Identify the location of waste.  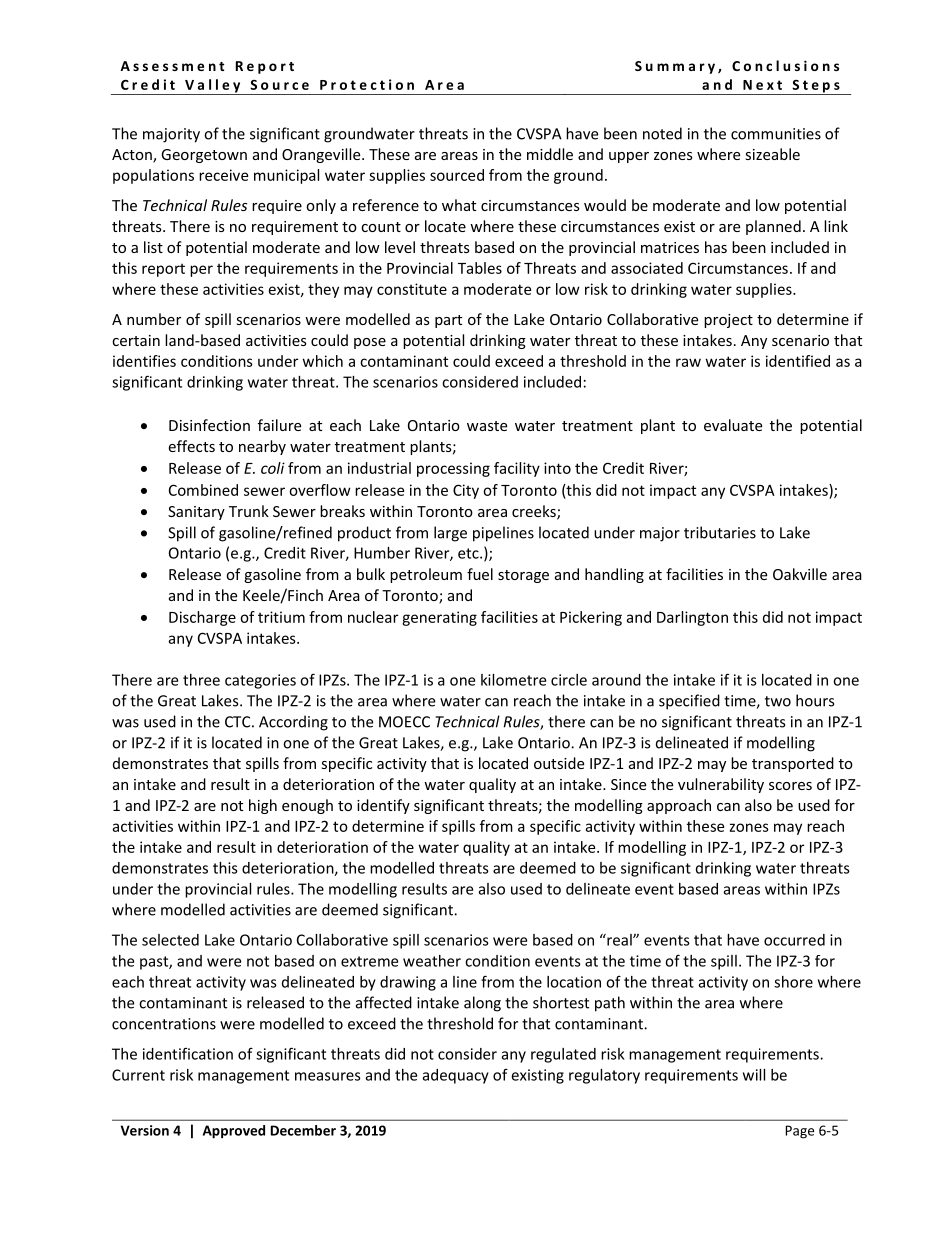
(487, 426).
